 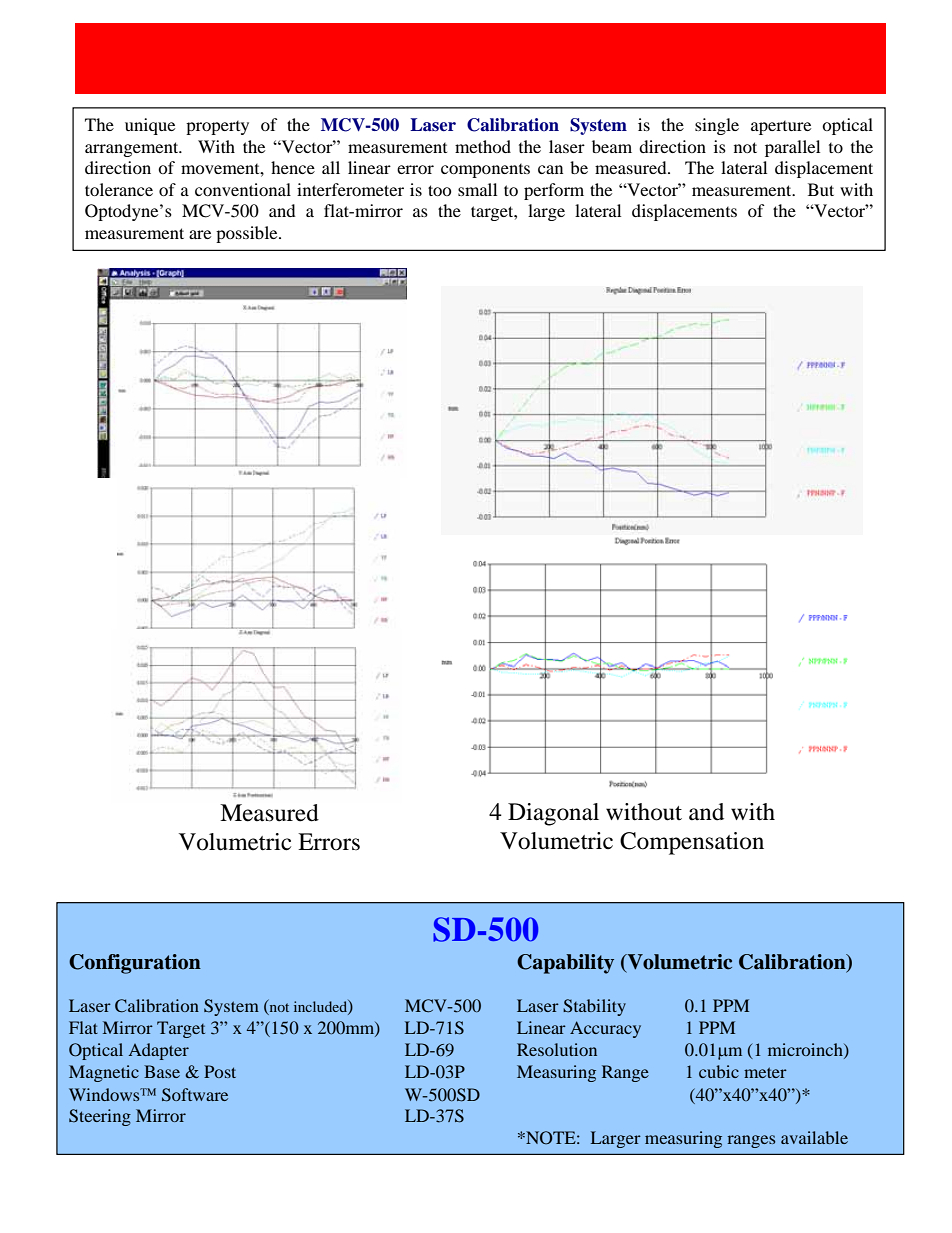 I want to click on Resolution, so click(x=557, y=1049).
